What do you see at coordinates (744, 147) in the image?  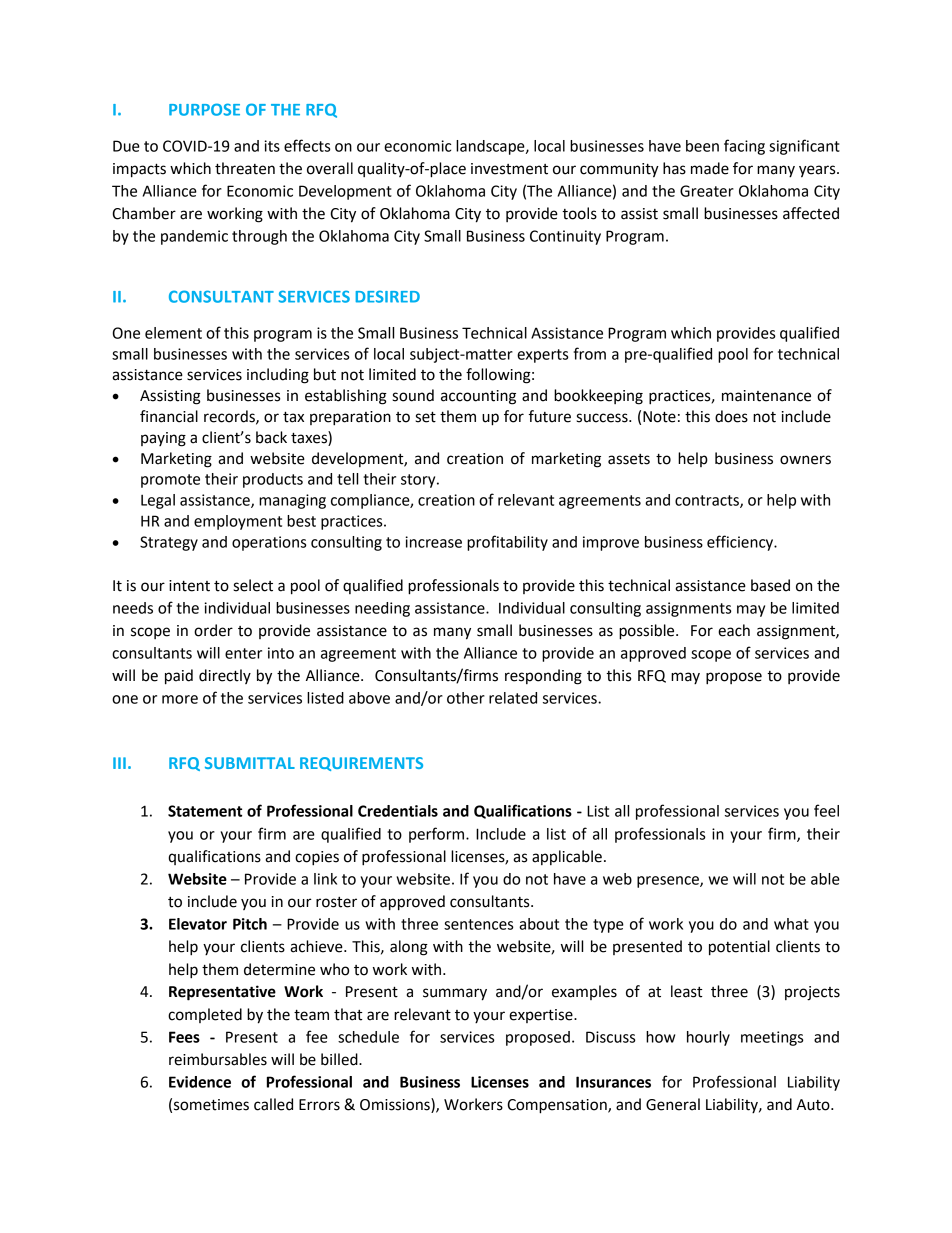 I see `facing` at bounding box center [744, 147].
